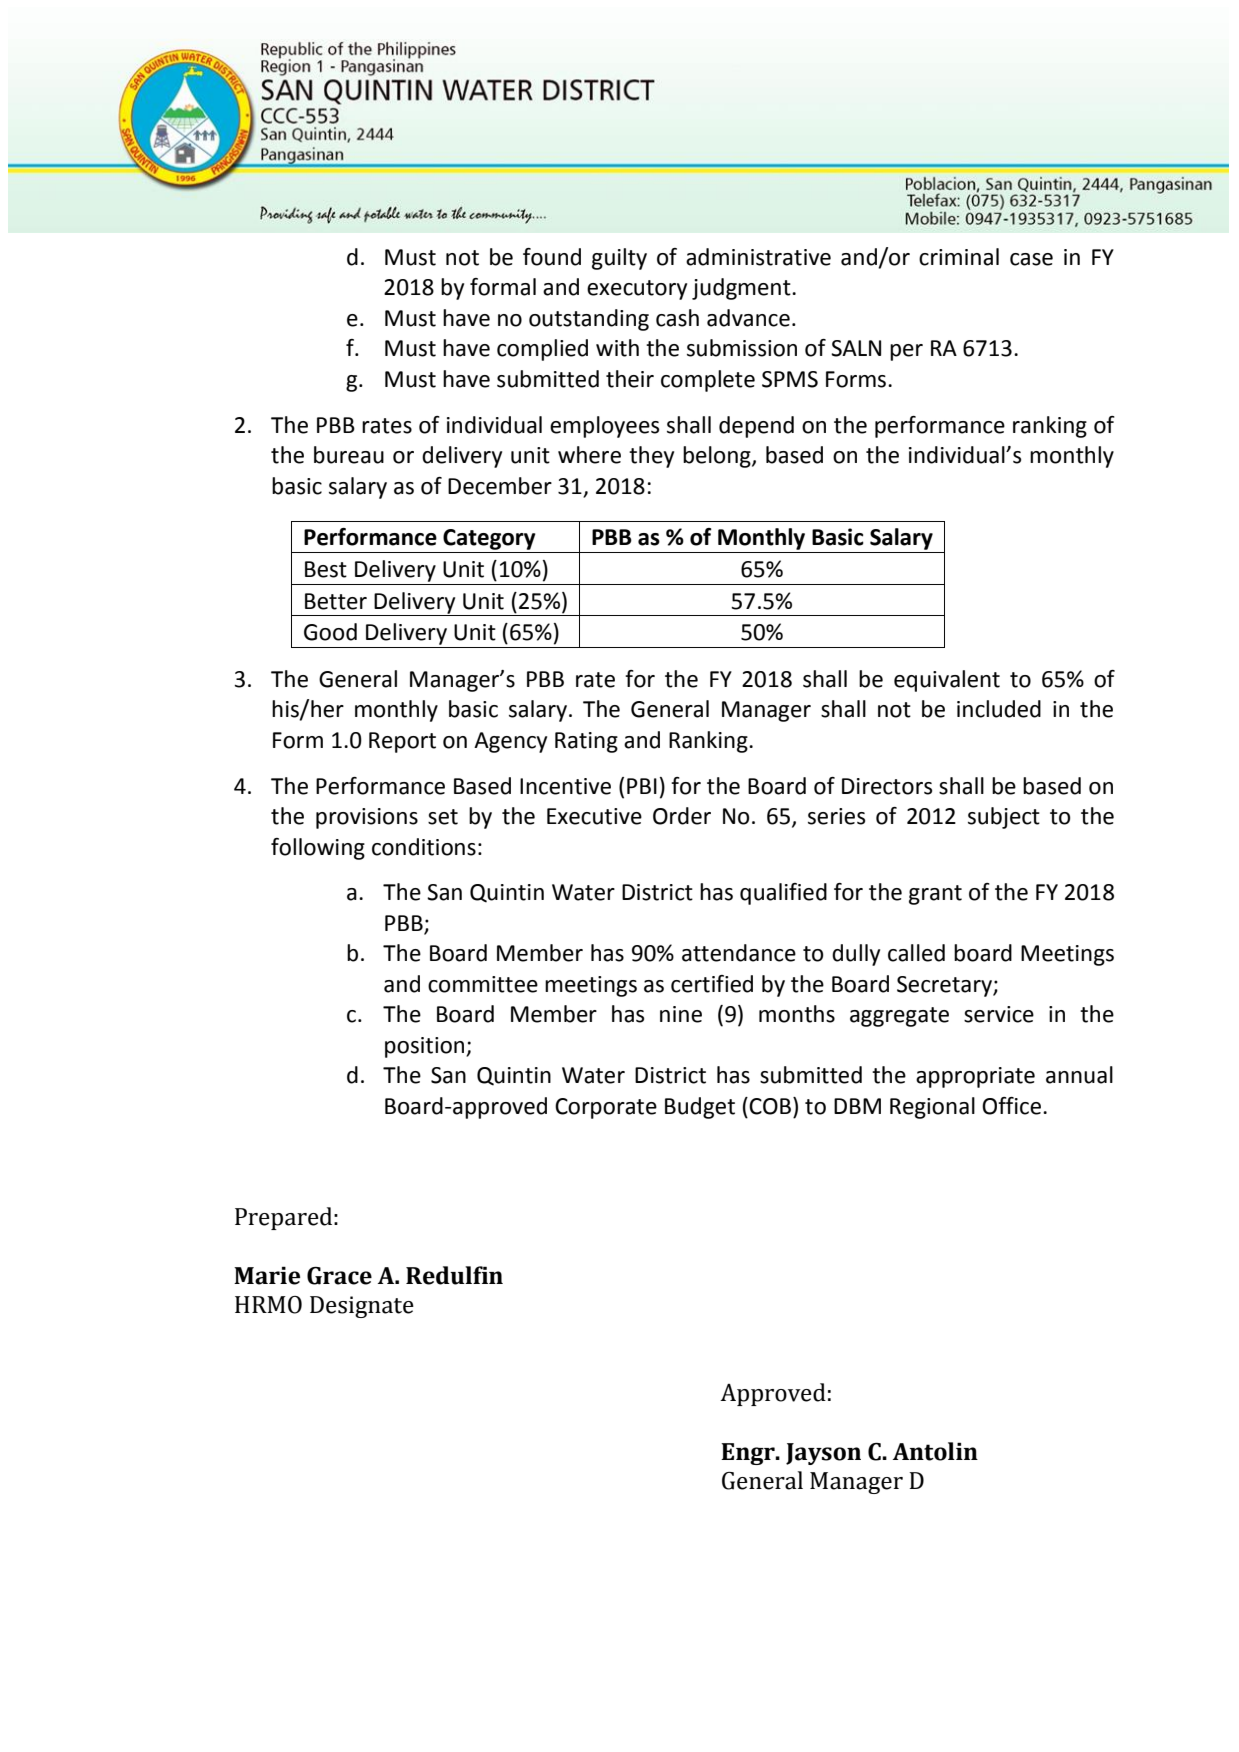 The width and height of the screenshot is (1239, 1752). Describe the element at coordinates (823, 1454) in the screenshot. I see `Jayson` at that location.
